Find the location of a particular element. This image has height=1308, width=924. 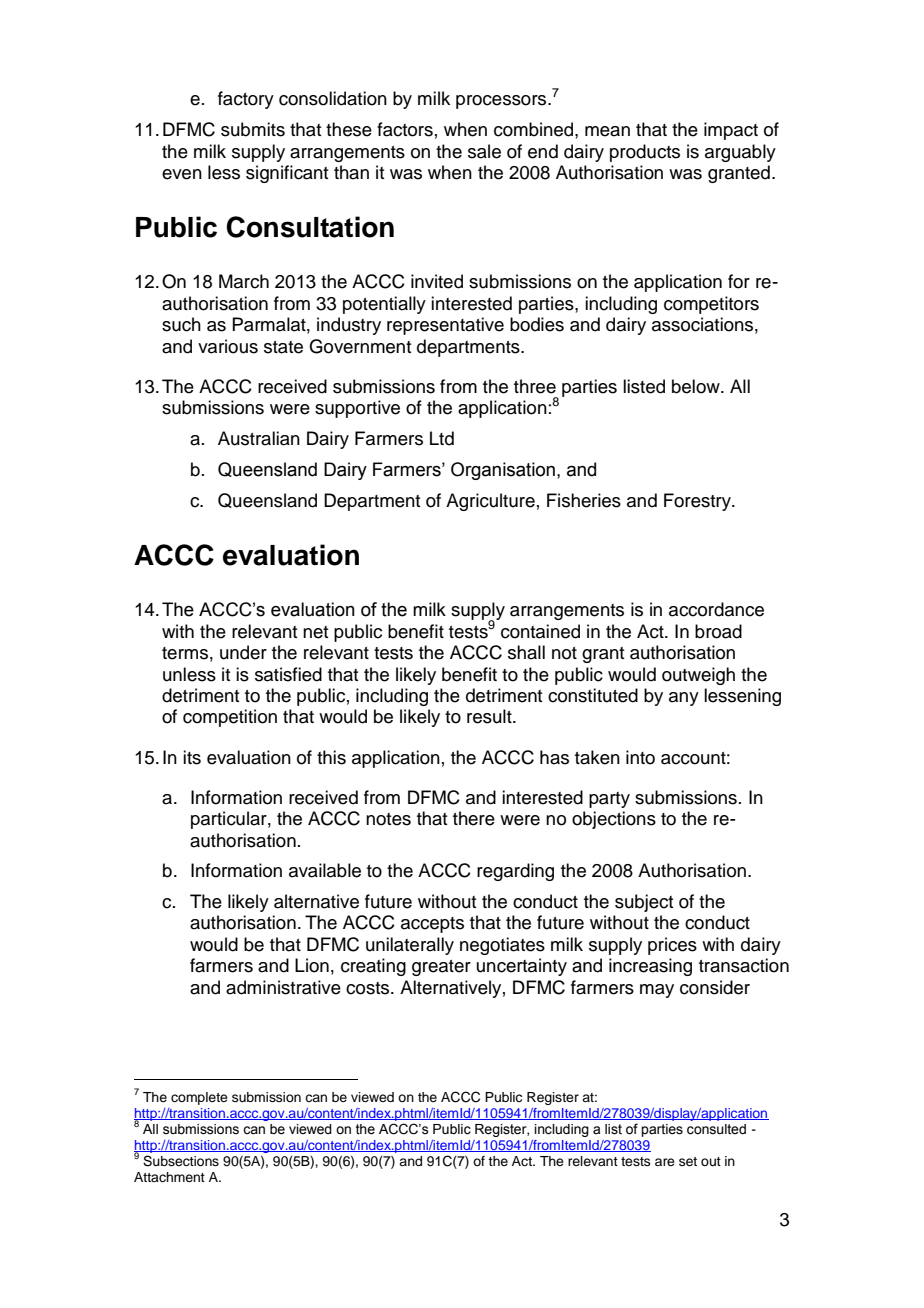

Ltd is located at coordinates (442, 438).
